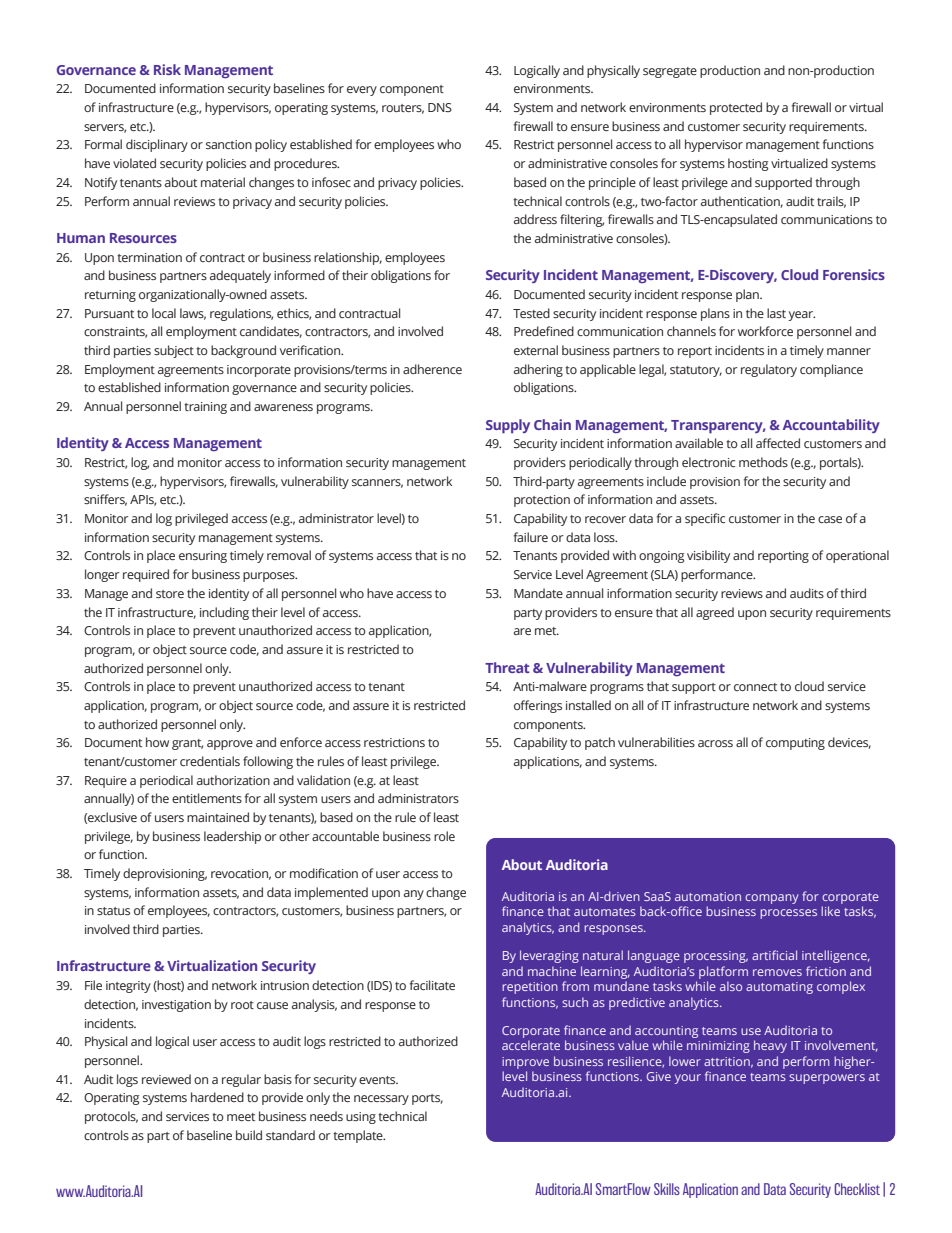  Describe the element at coordinates (736, 108) in the screenshot. I see `protected` at that location.
